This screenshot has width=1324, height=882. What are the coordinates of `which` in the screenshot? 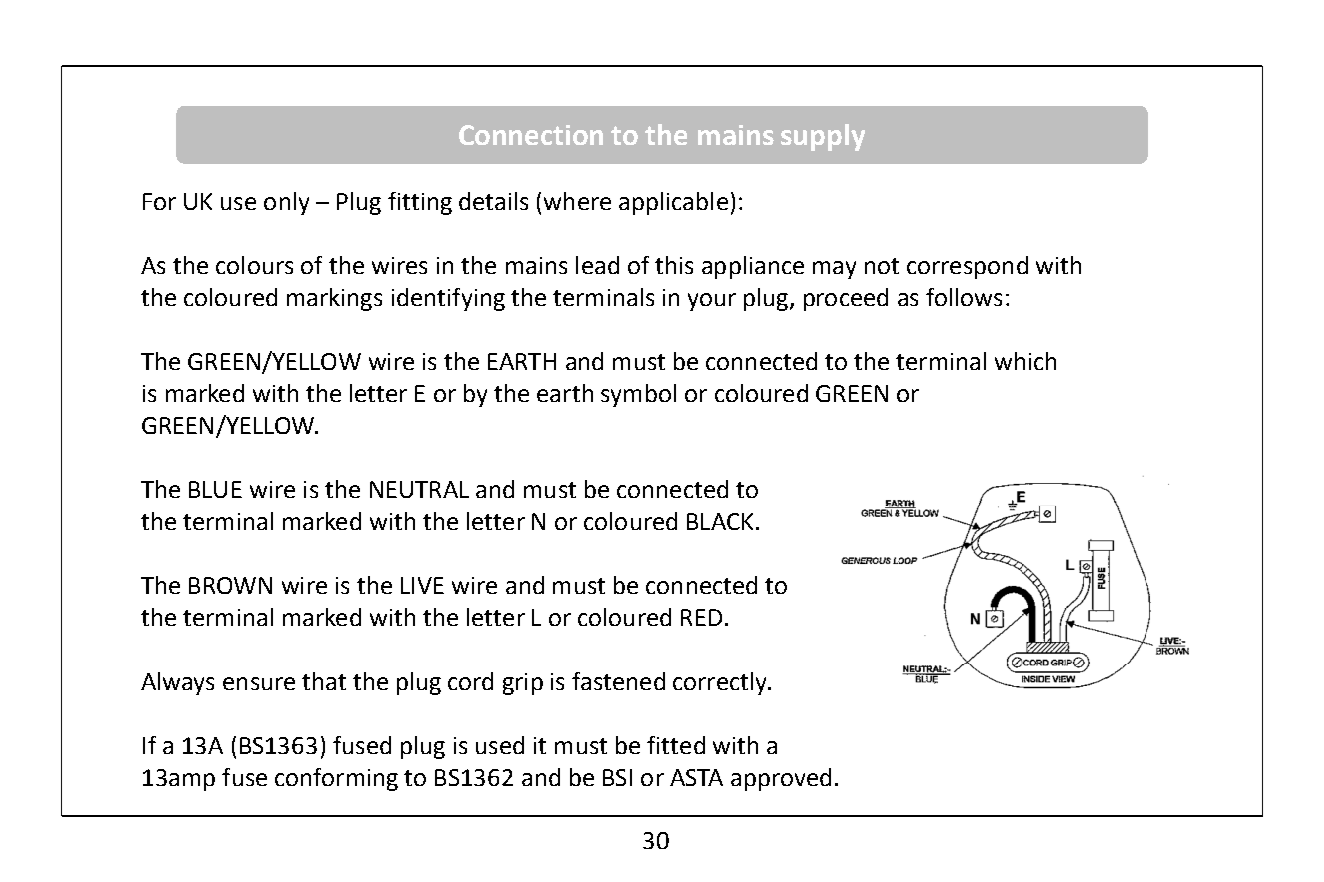 It's located at (1025, 361).
